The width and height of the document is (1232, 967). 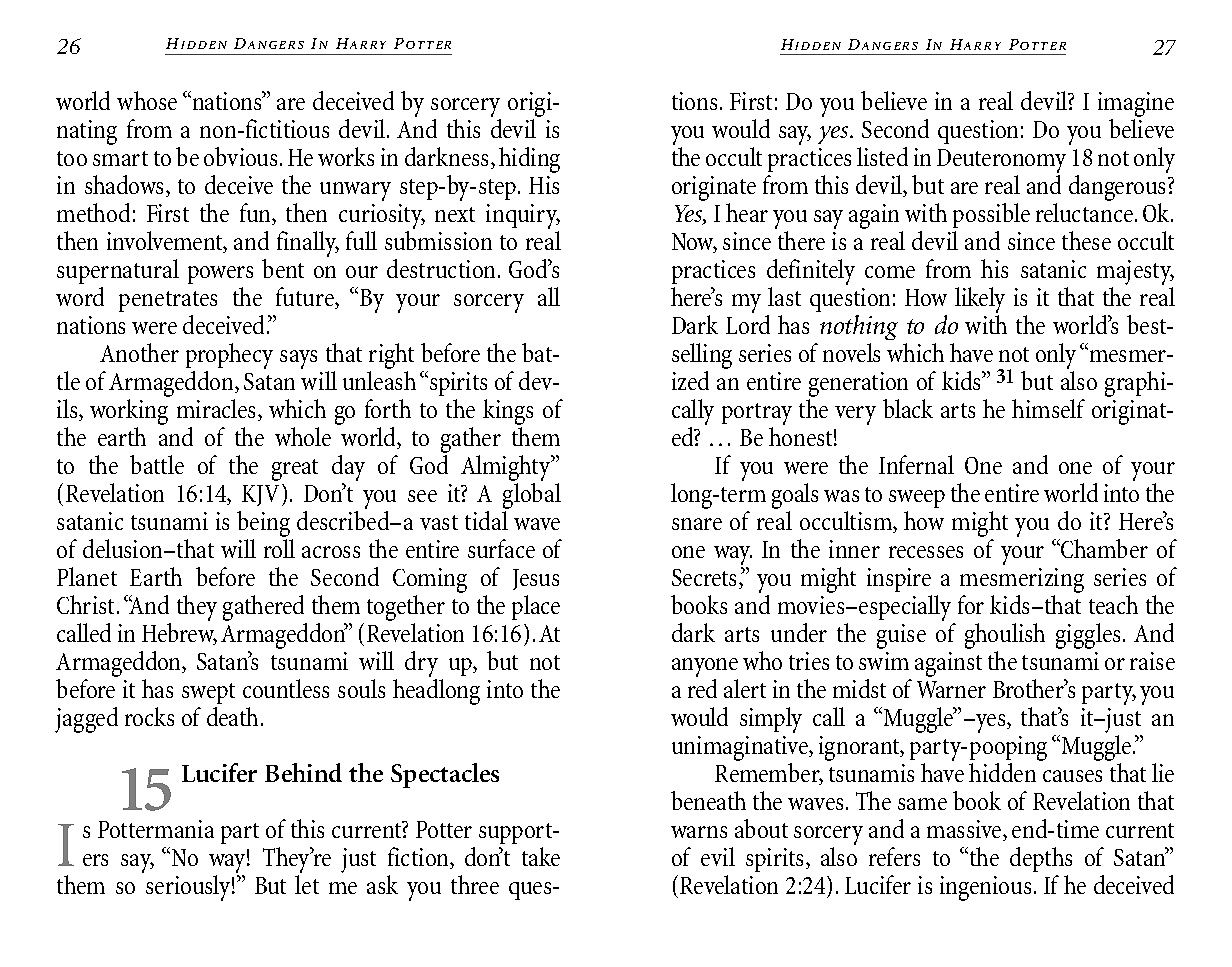 What do you see at coordinates (541, 856) in the document?
I see `take` at bounding box center [541, 856].
